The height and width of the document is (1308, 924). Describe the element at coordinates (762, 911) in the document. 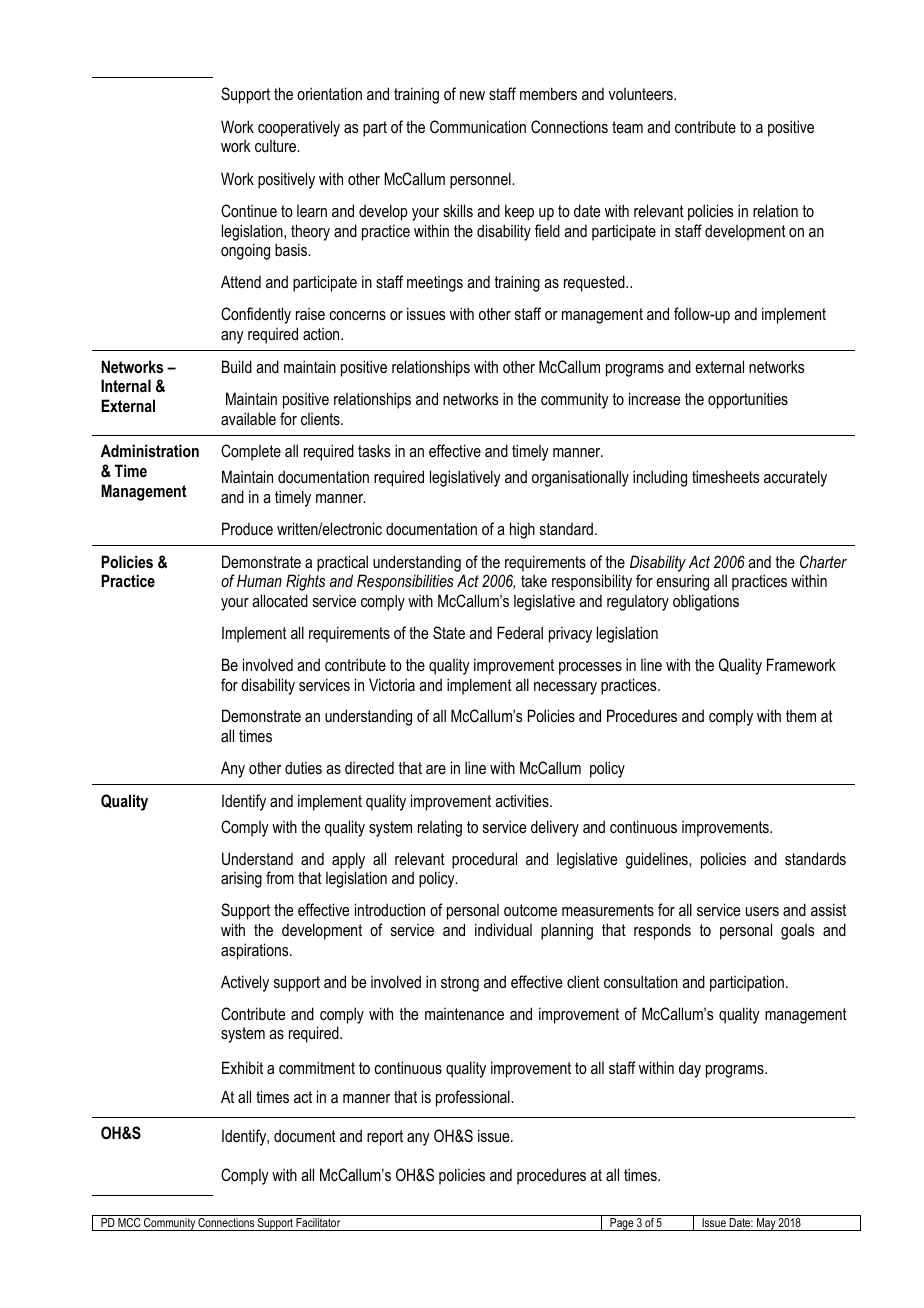

I see `users` at that location.
